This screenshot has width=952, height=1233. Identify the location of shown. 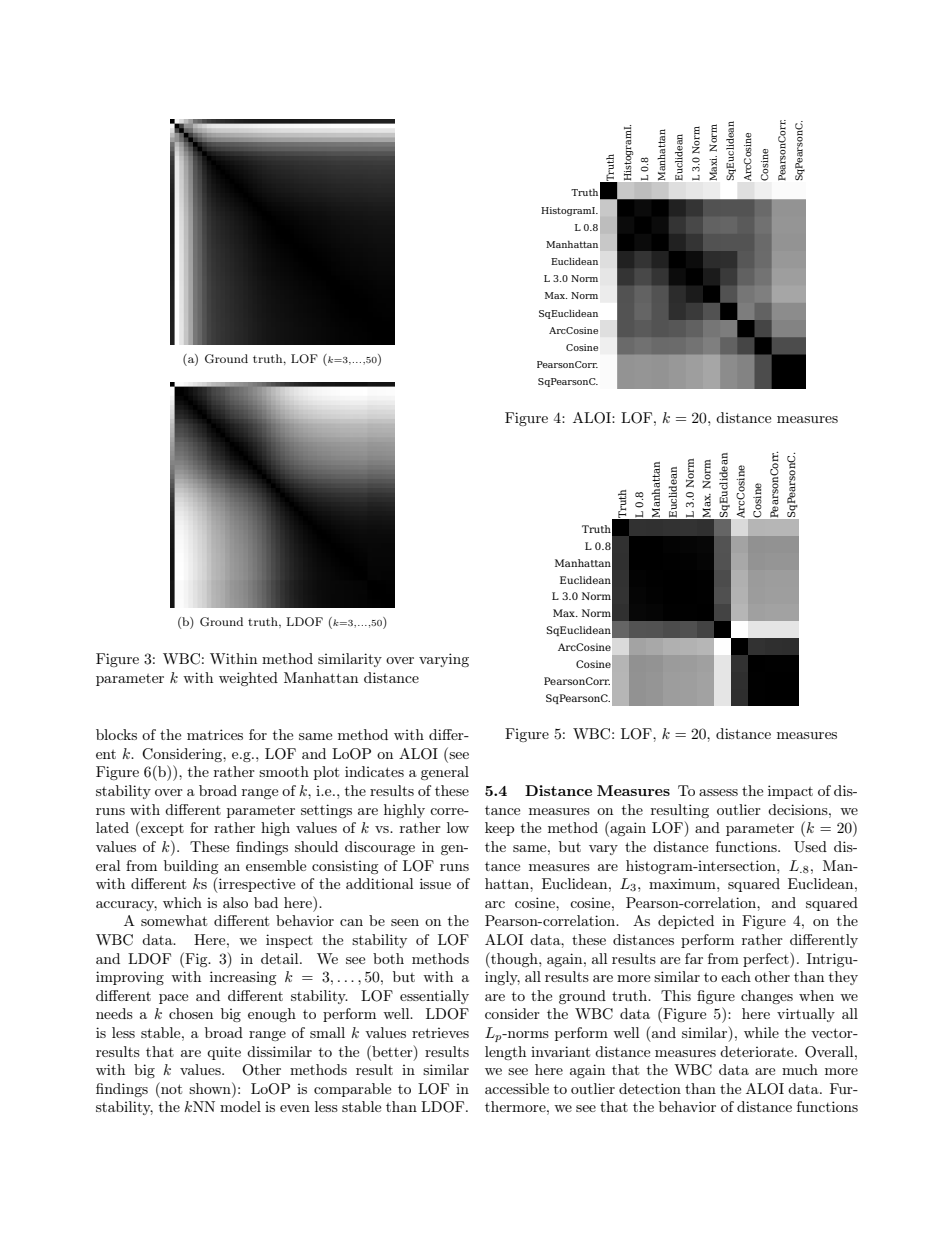
(211, 1088).
